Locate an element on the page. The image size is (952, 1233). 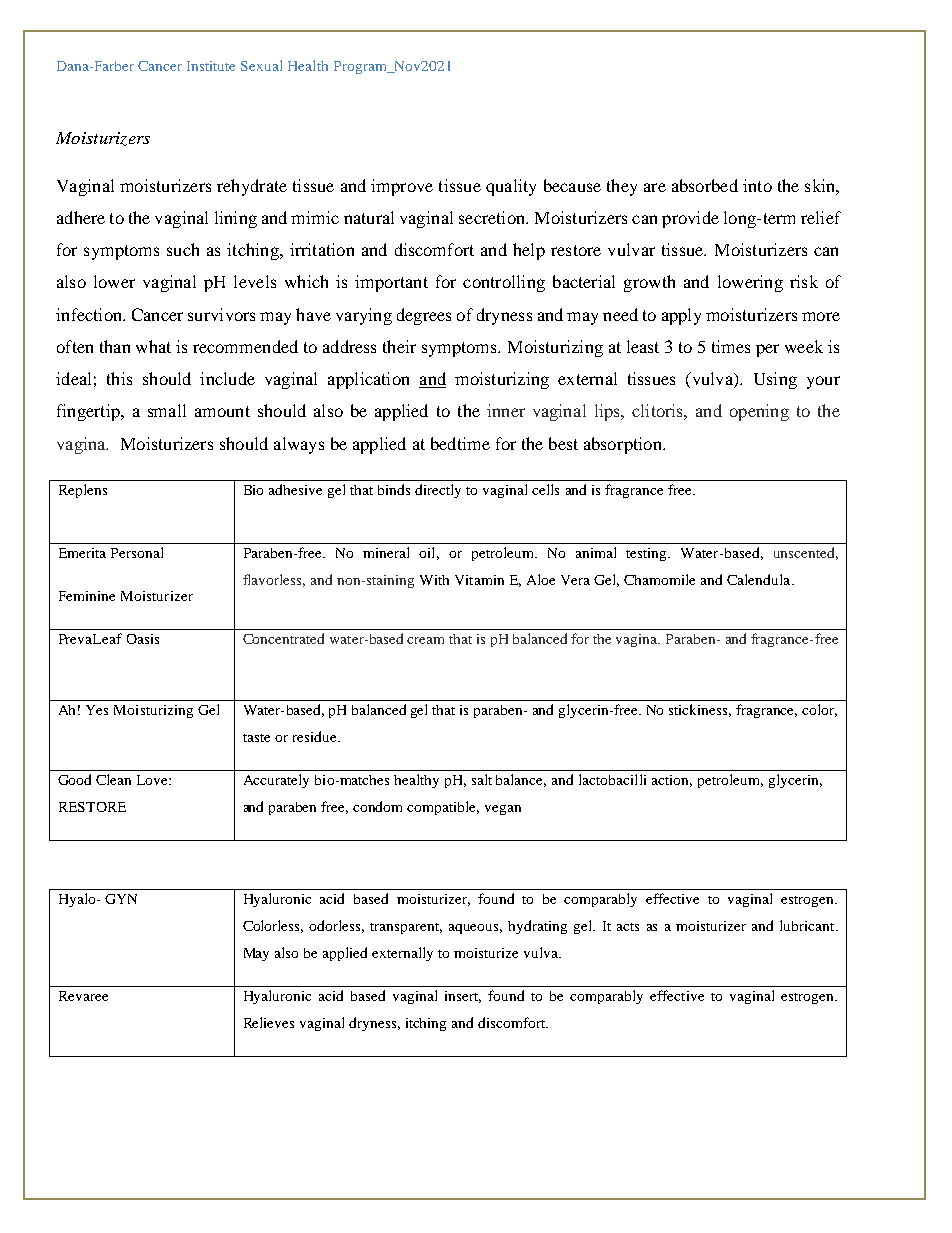
Relieves is located at coordinates (269, 1022).
